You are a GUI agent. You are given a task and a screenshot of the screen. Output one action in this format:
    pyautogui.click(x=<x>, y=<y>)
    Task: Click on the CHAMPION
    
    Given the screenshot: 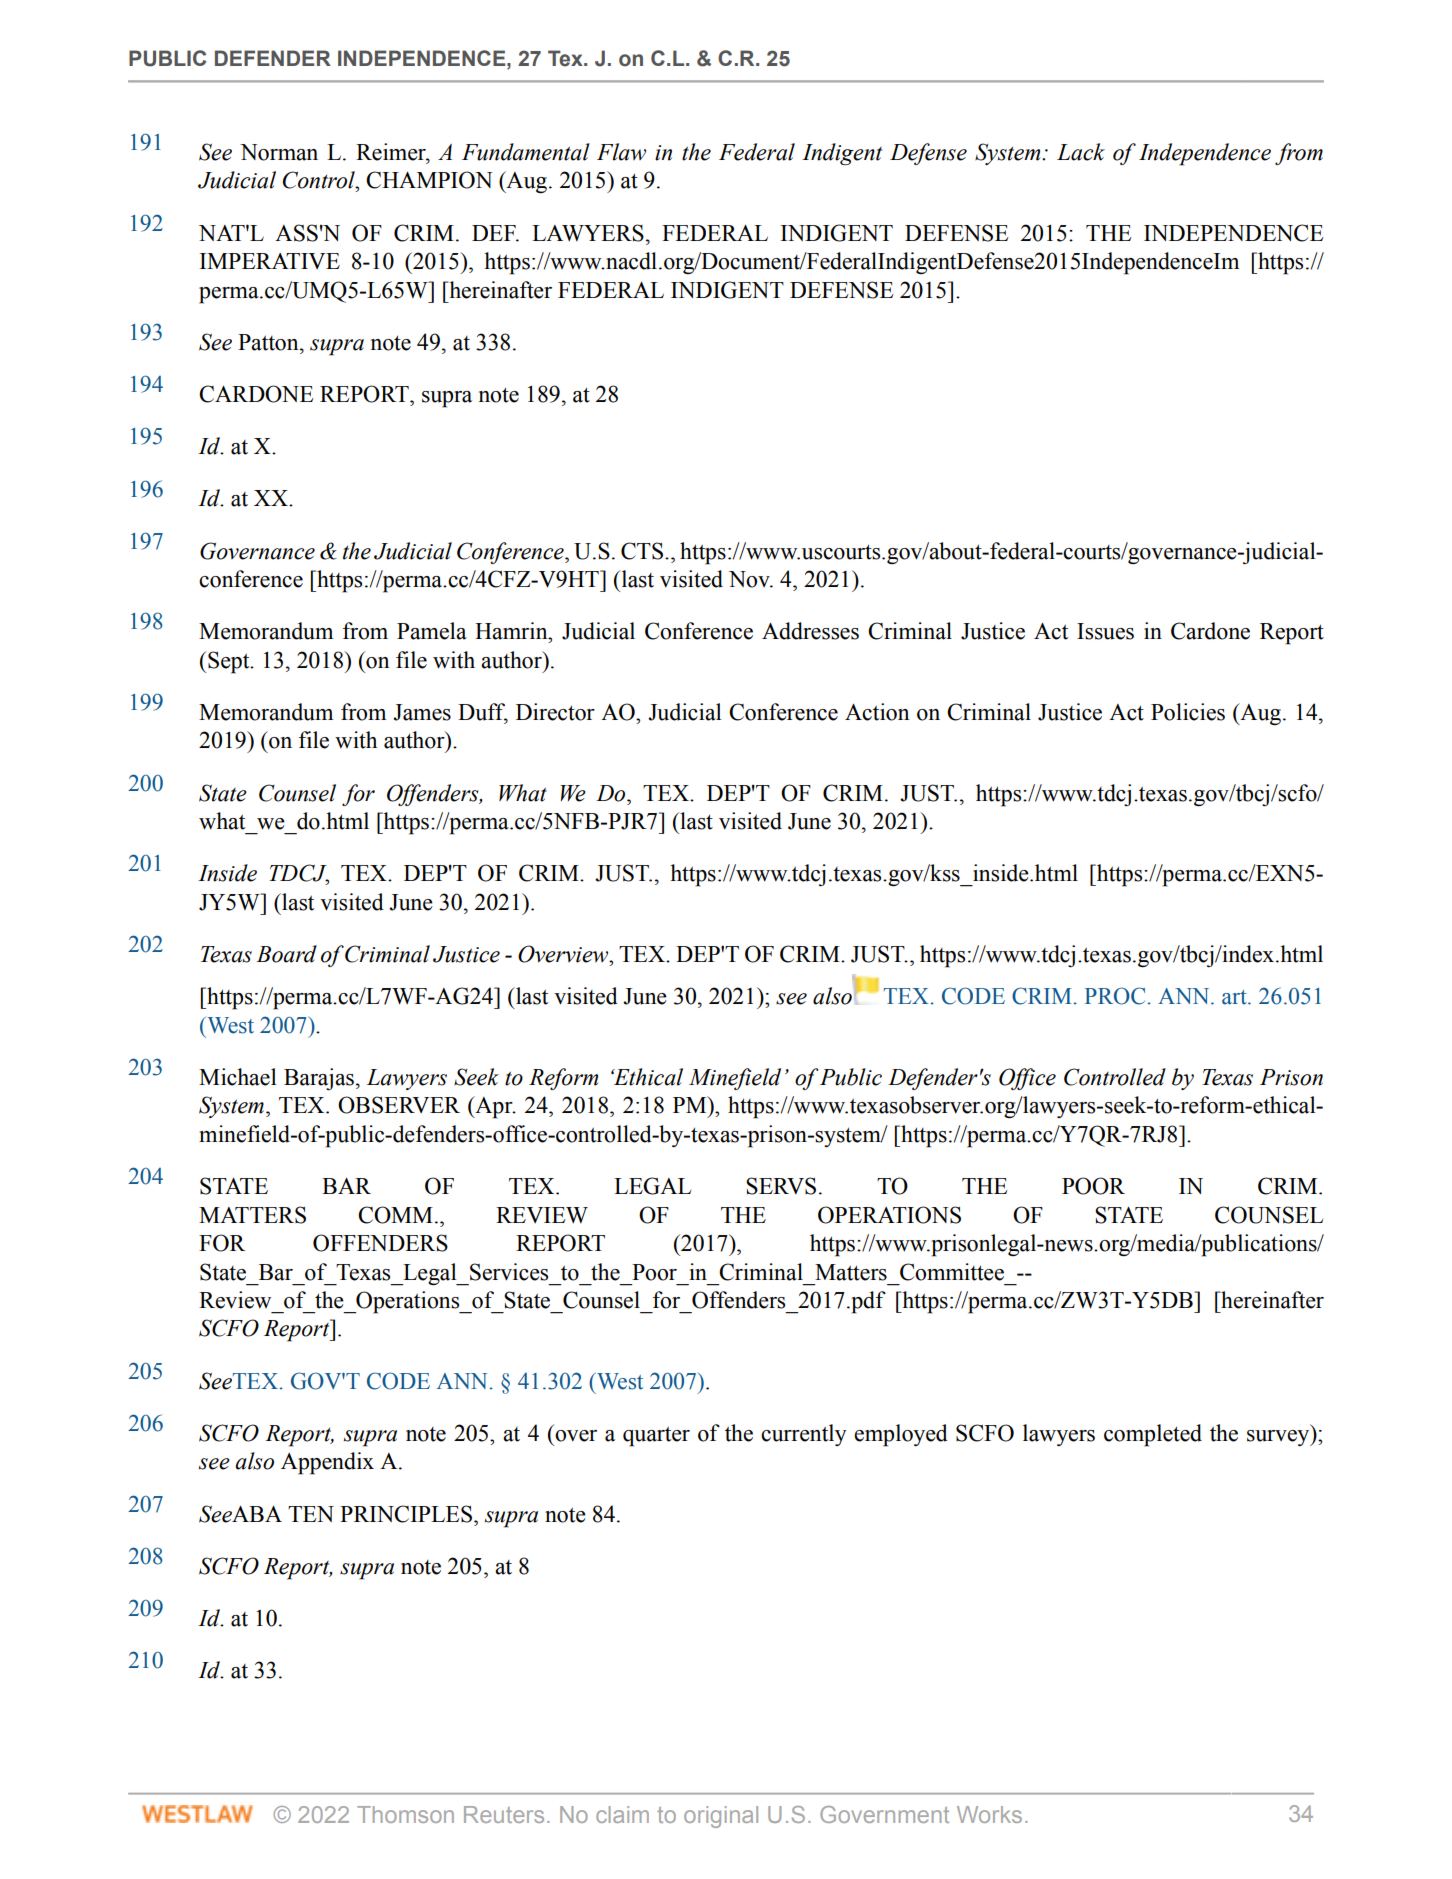 What is the action you would take?
    pyautogui.click(x=429, y=180)
